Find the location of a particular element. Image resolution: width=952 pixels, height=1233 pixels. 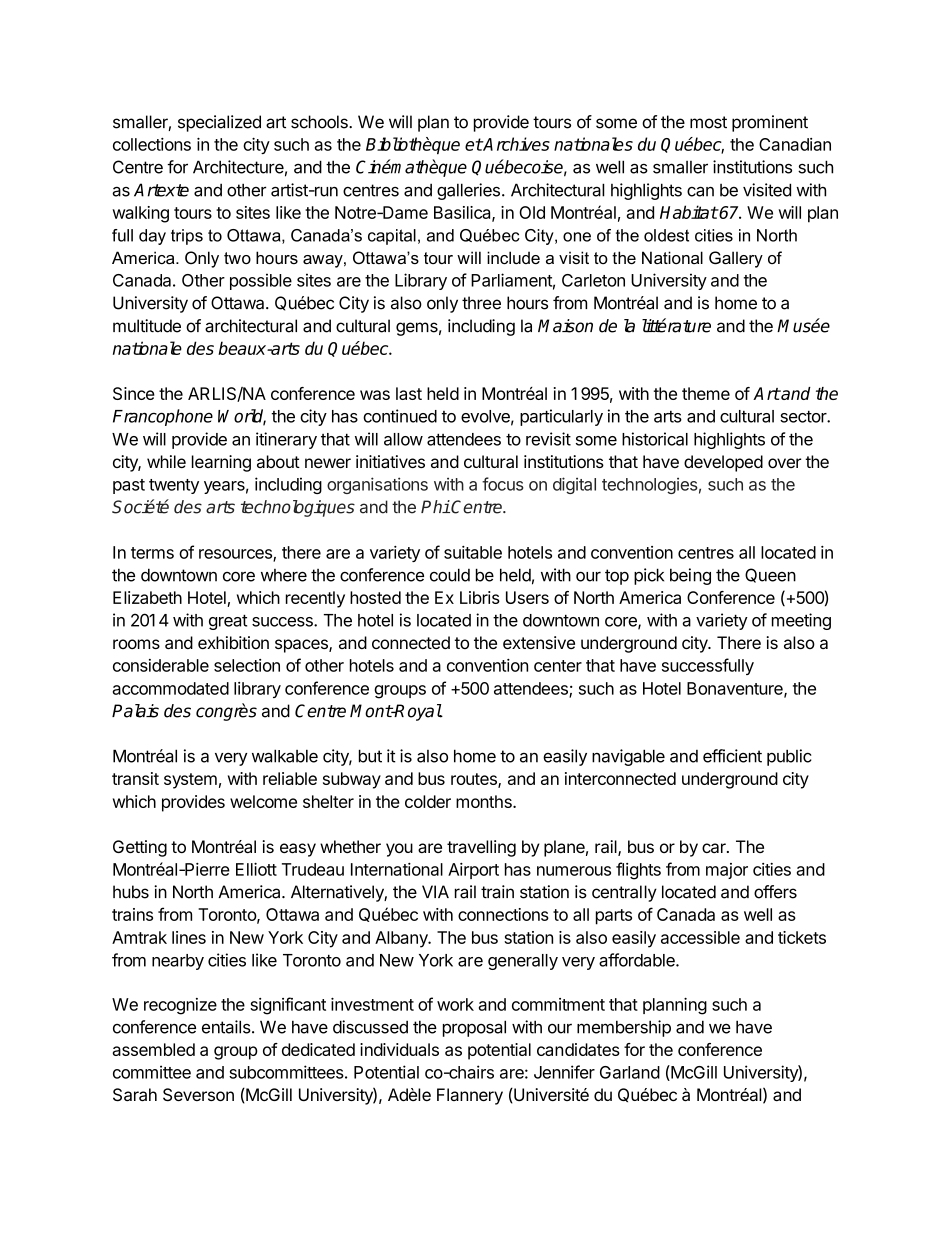

learning is located at coordinates (221, 463).
